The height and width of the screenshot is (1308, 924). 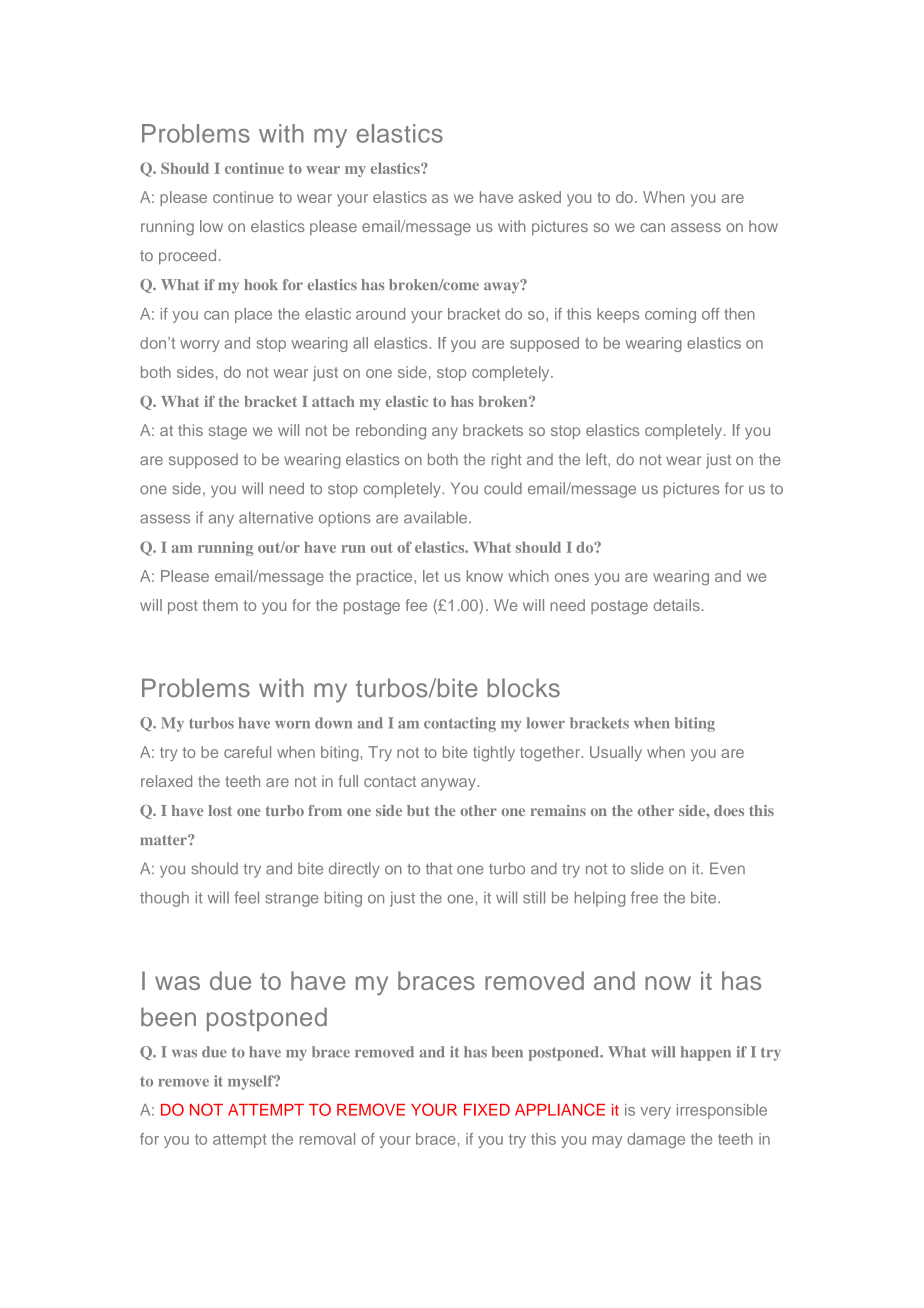 I want to click on does, so click(x=729, y=810).
